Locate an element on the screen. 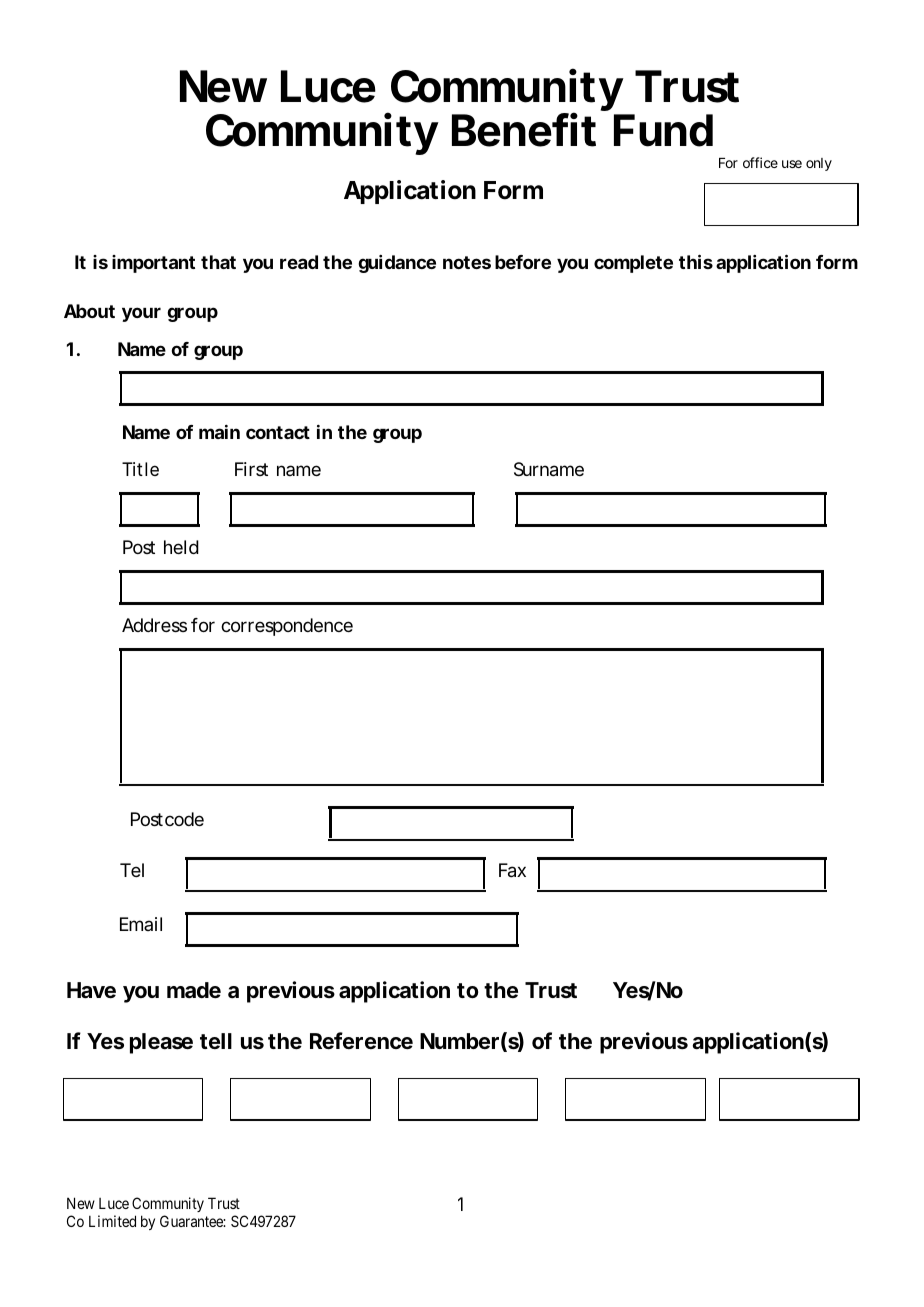 Image resolution: width=924 pixels, height=1307 pixels. Email is located at coordinates (141, 924).
